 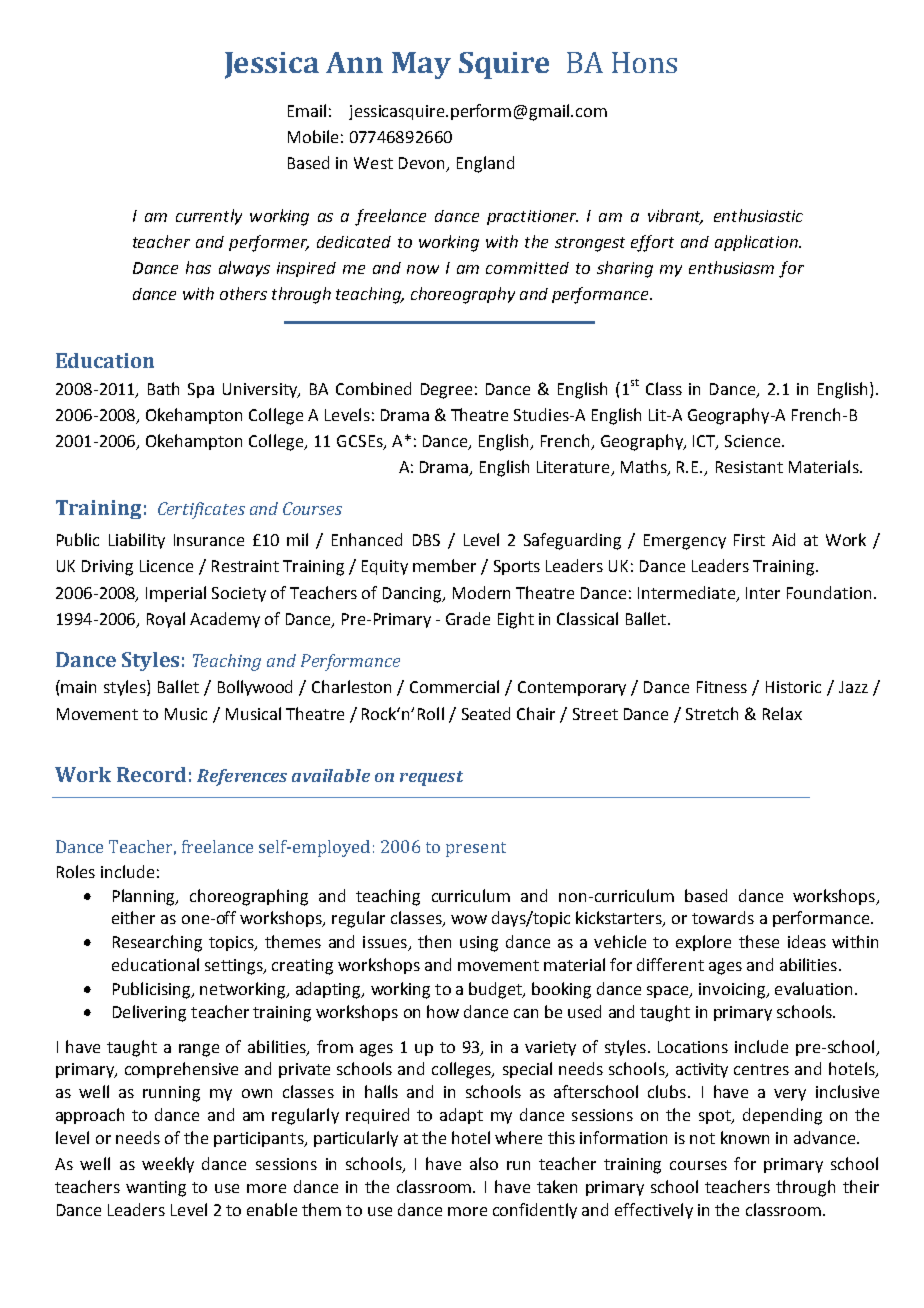 What do you see at coordinates (166, 620) in the document?
I see `Royal` at bounding box center [166, 620].
